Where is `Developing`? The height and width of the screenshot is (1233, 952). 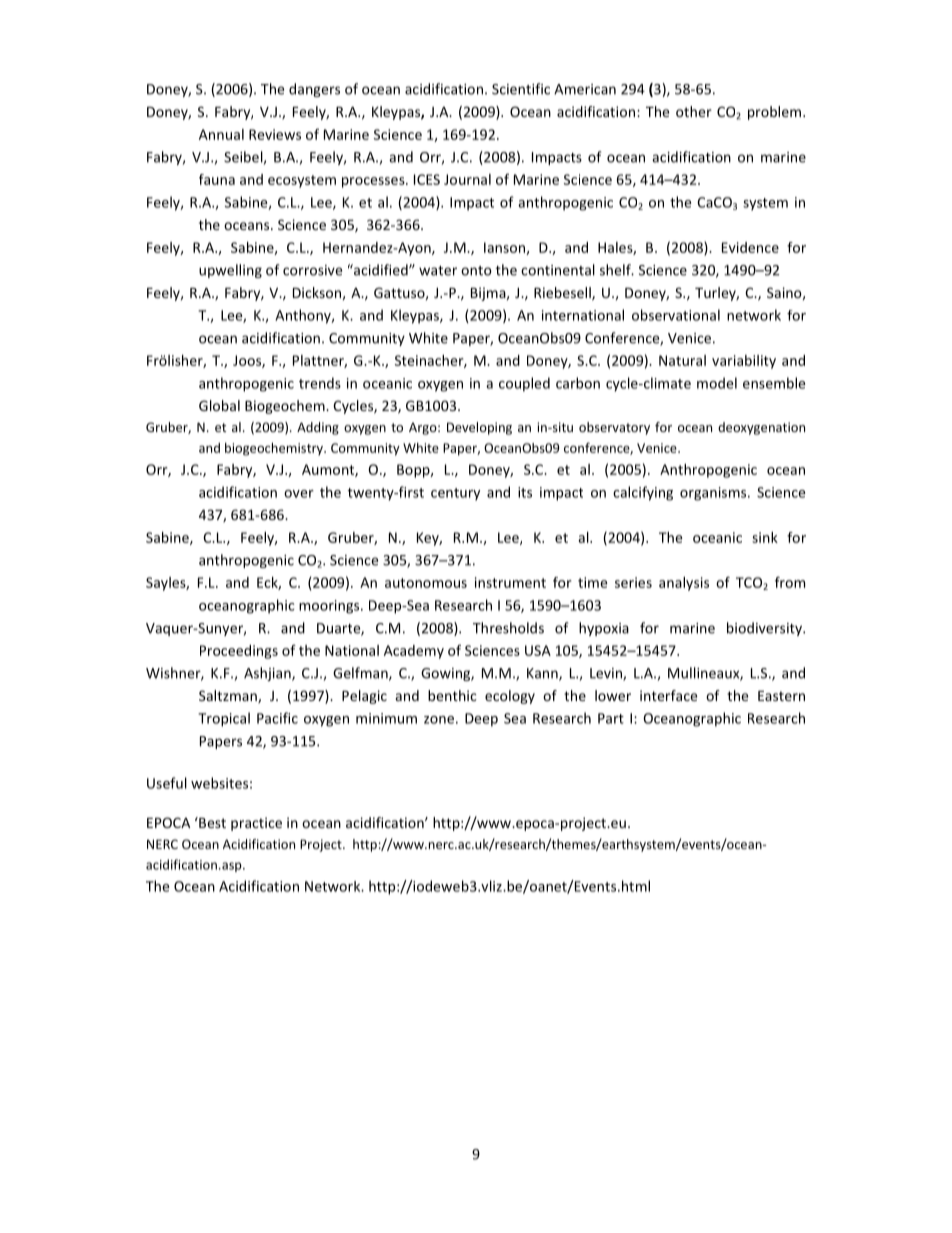
Developing is located at coordinates (479, 428).
